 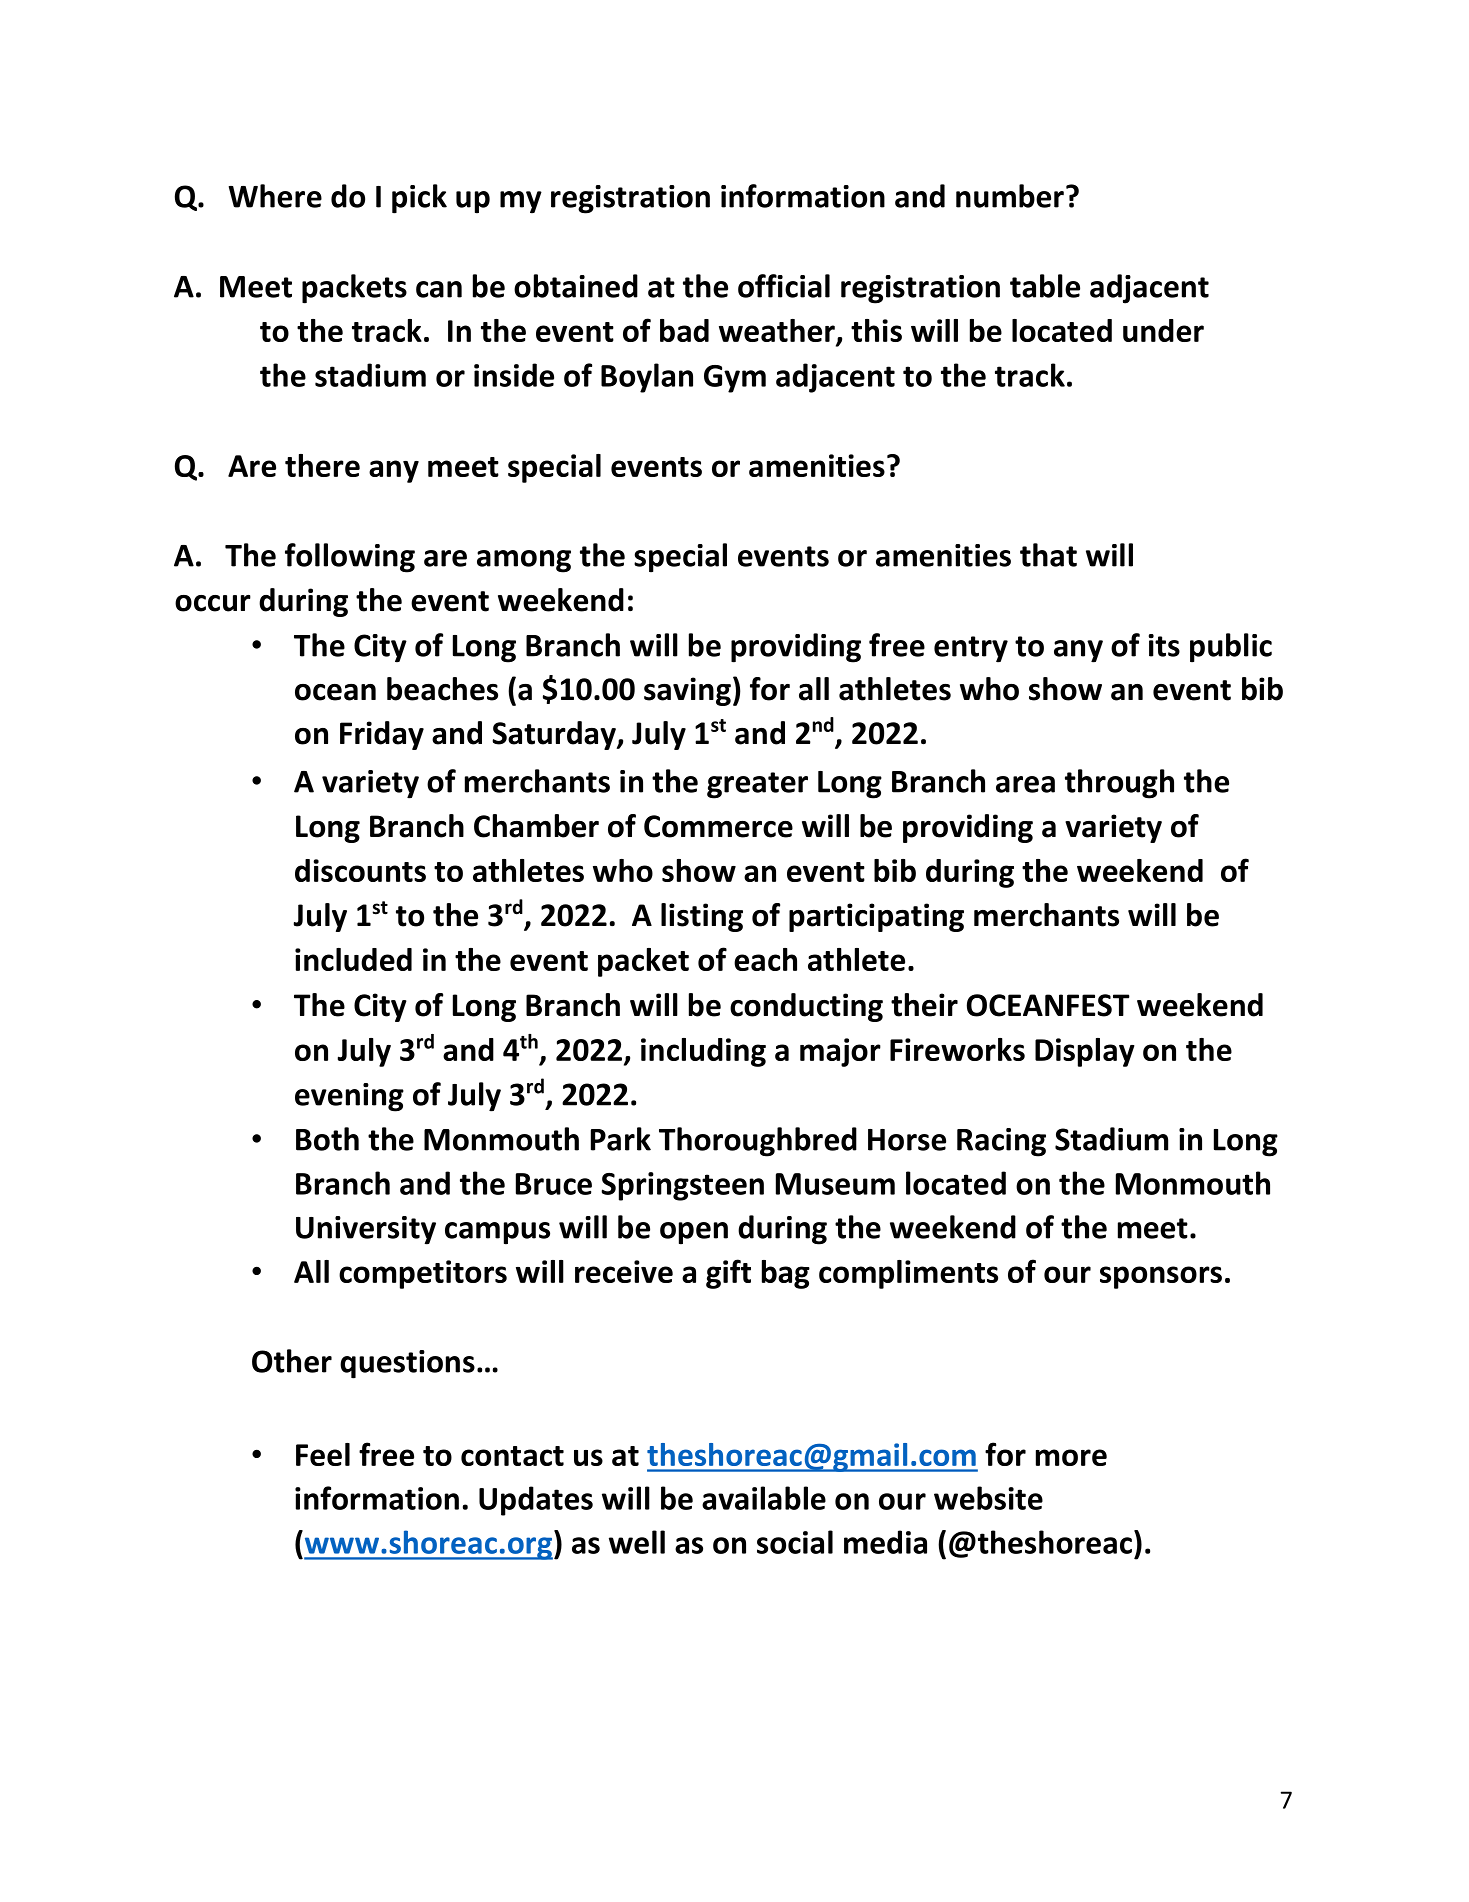 I want to click on Feel, so click(x=323, y=1454).
